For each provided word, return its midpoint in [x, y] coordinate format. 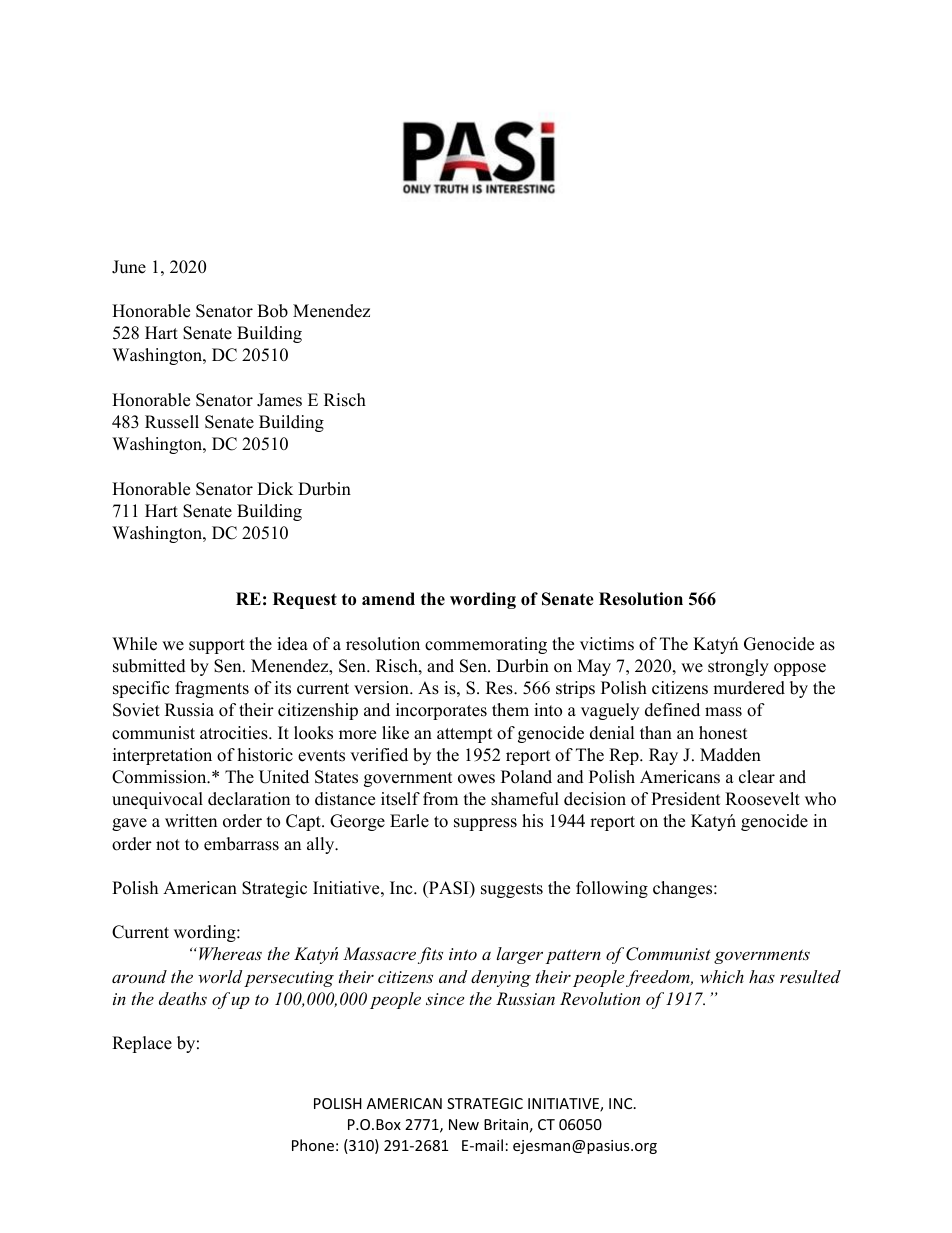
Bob [272, 311]
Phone [313, 1145]
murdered [749, 688]
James [279, 400]
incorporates [441, 711]
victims [607, 644]
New [464, 1124]
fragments [212, 689]
